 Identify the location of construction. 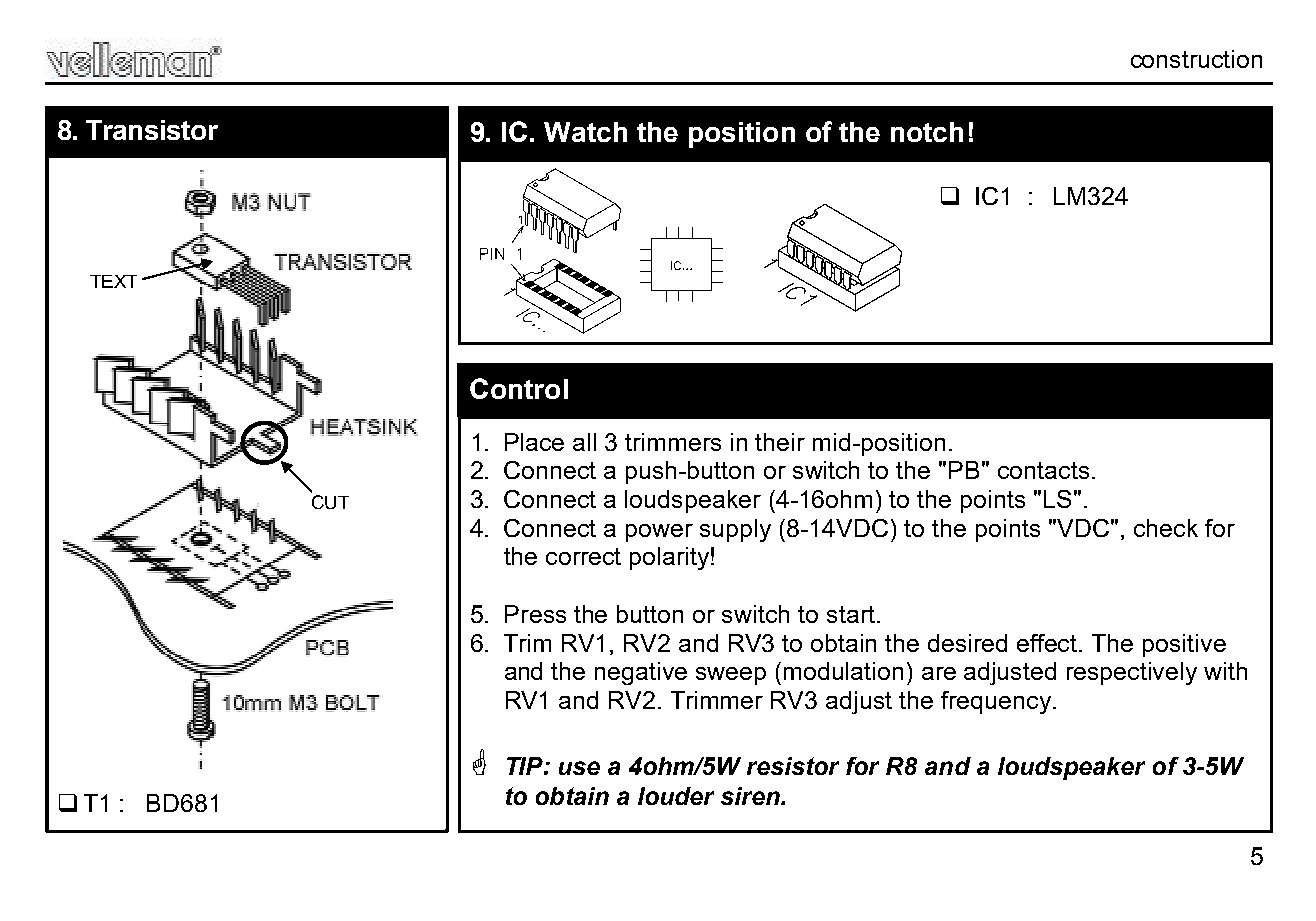
(1196, 59).
